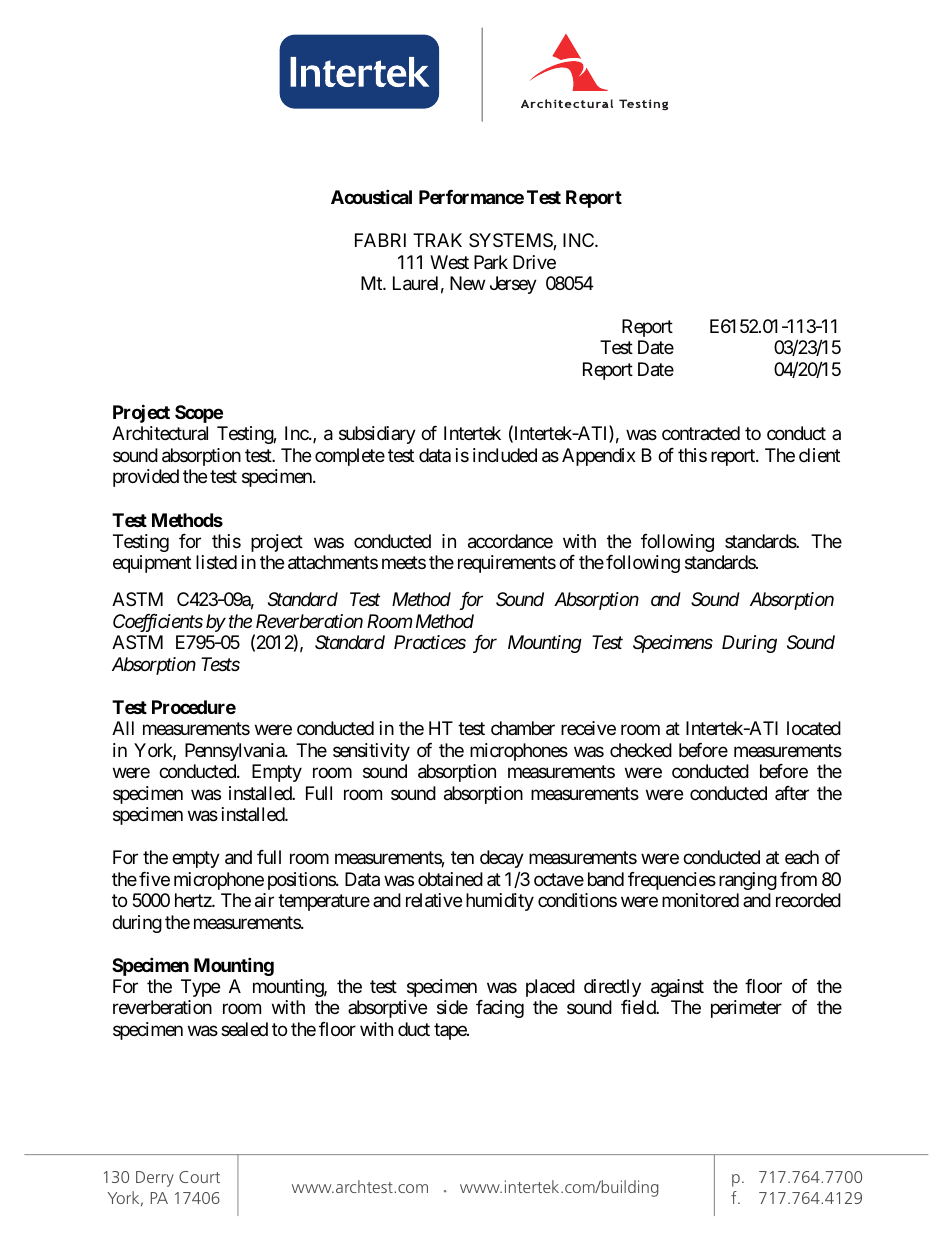 The image size is (952, 1233). What do you see at coordinates (523, 728) in the page?
I see `chamber` at bounding box center [523, 728].
